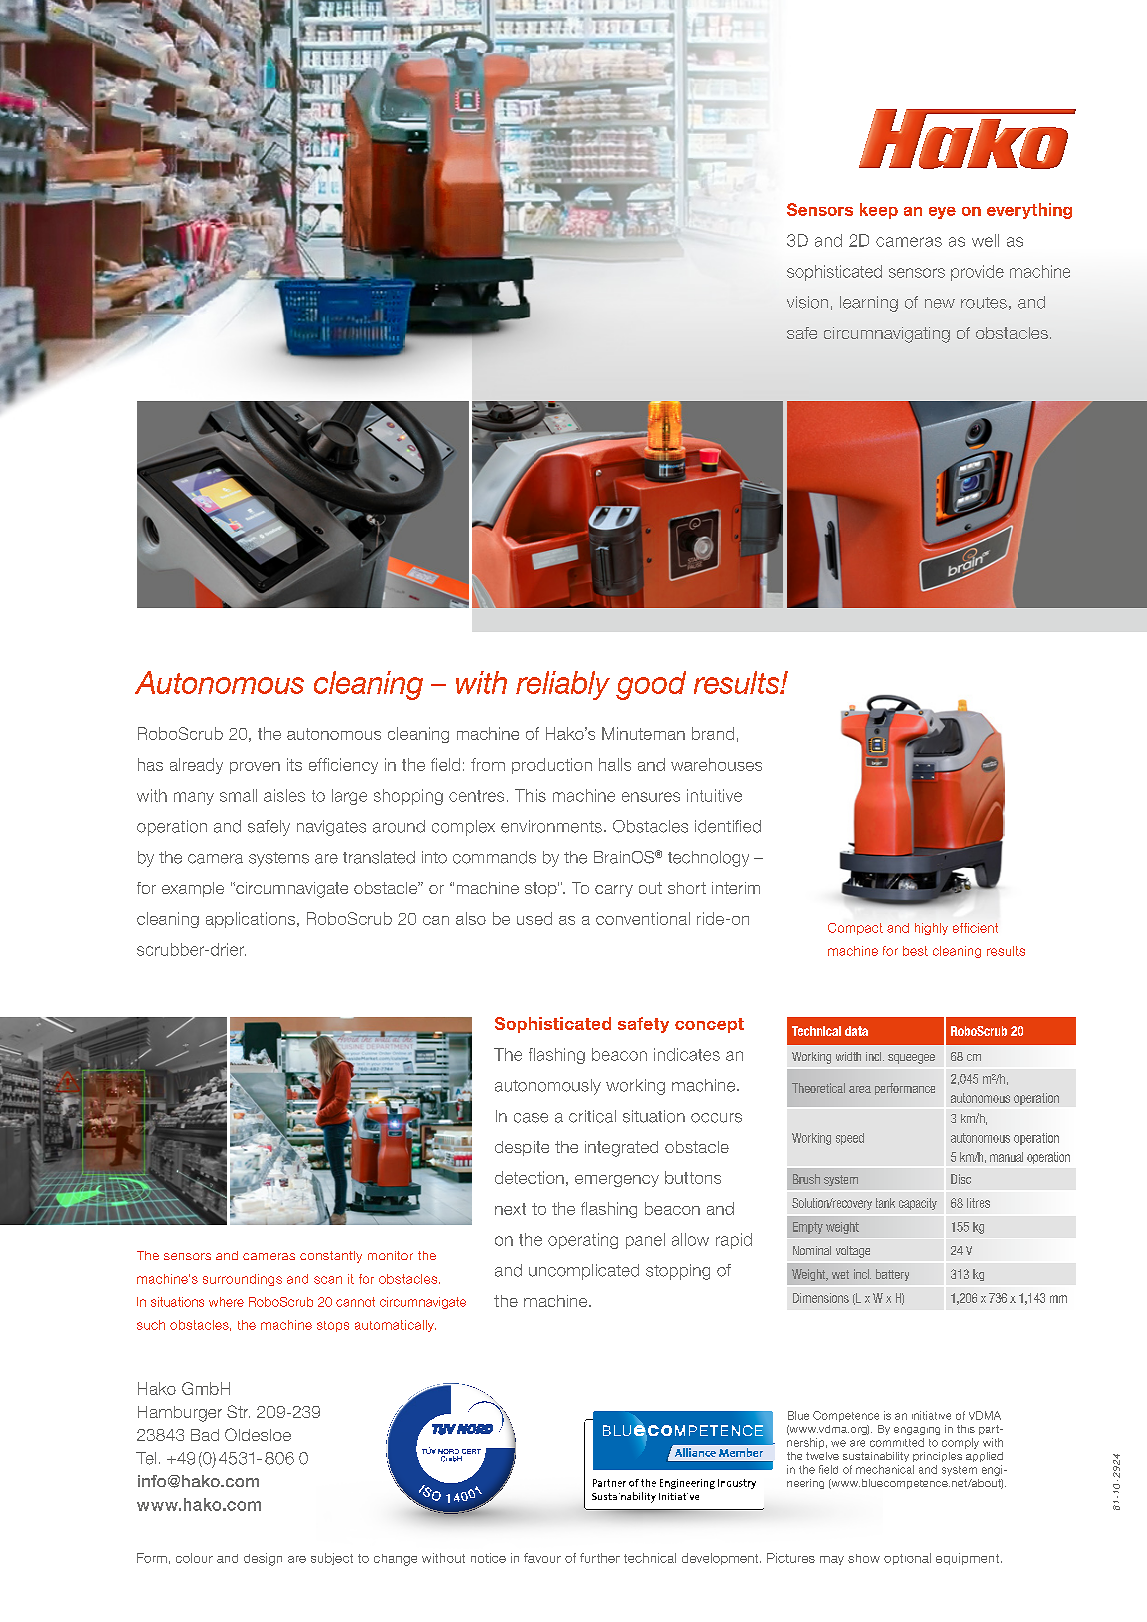 This screenshot has width=1147, height=1622. What do you see at coordinates (892, 1275) in the screenshot?
I see `battery` at bounding box center [892, 1275].
